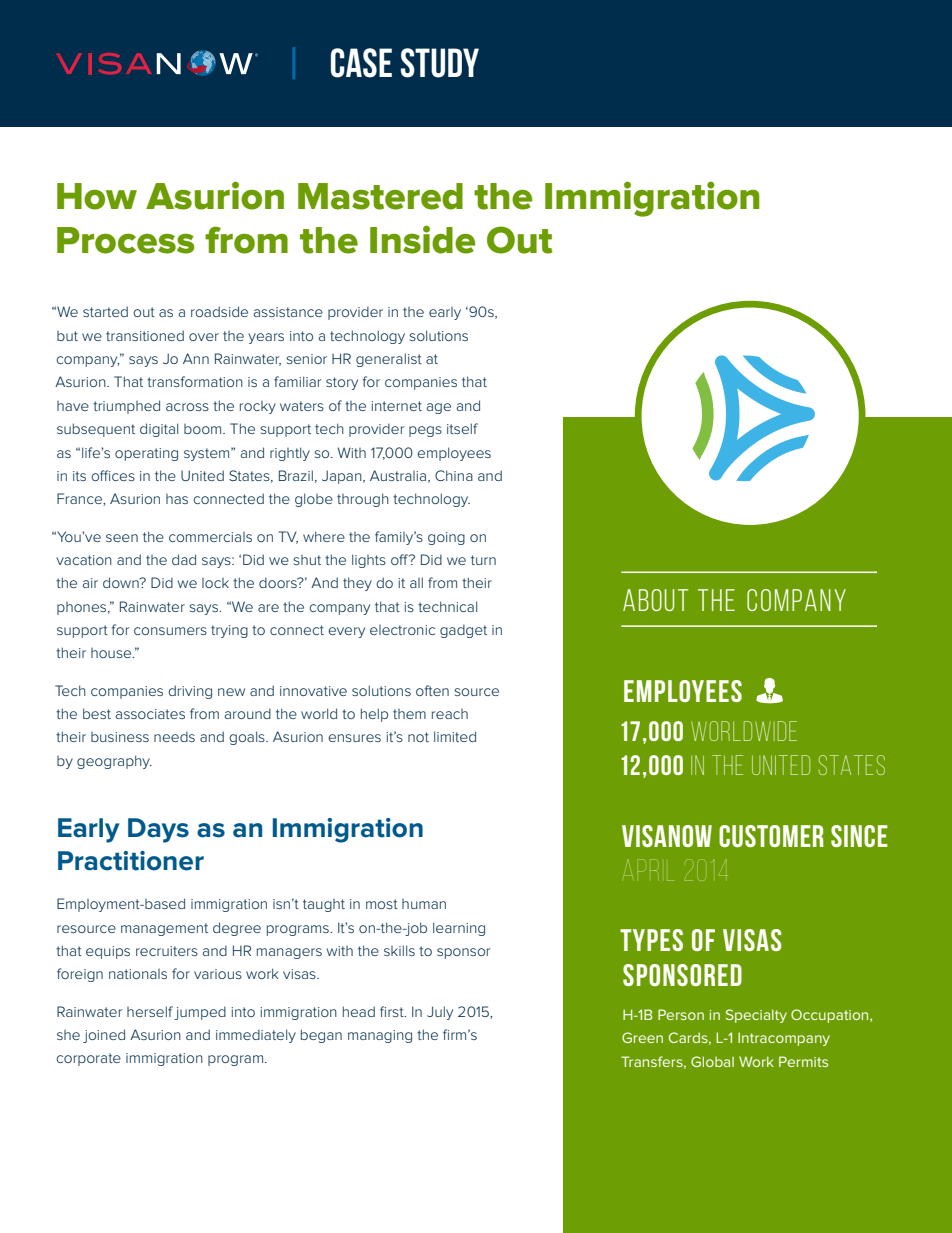  Describe the element at coordinates (184, 559) in the image. I see `dad` at that location.
